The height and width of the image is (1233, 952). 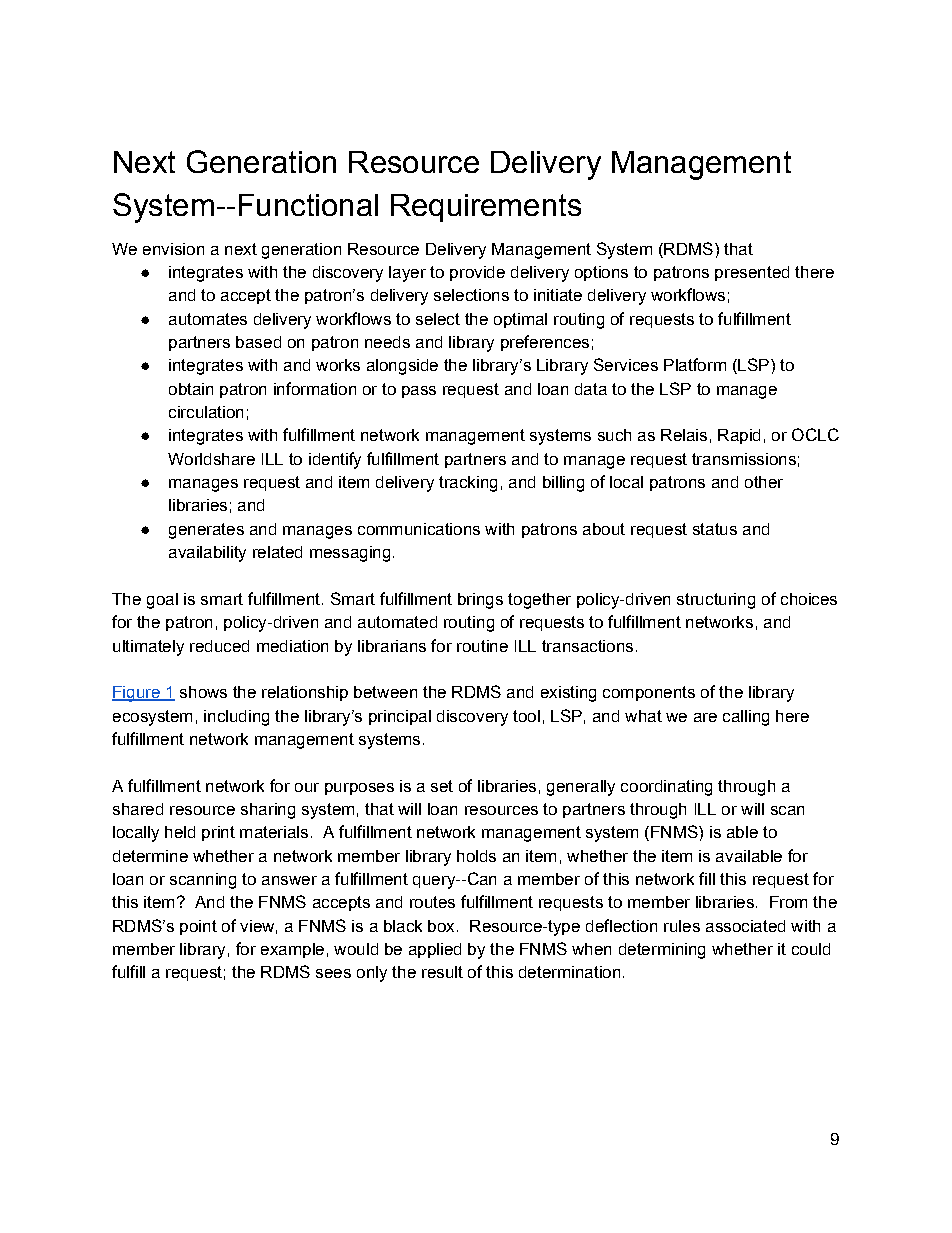 I want to click on Requirements, so click(x=486, y=208).
